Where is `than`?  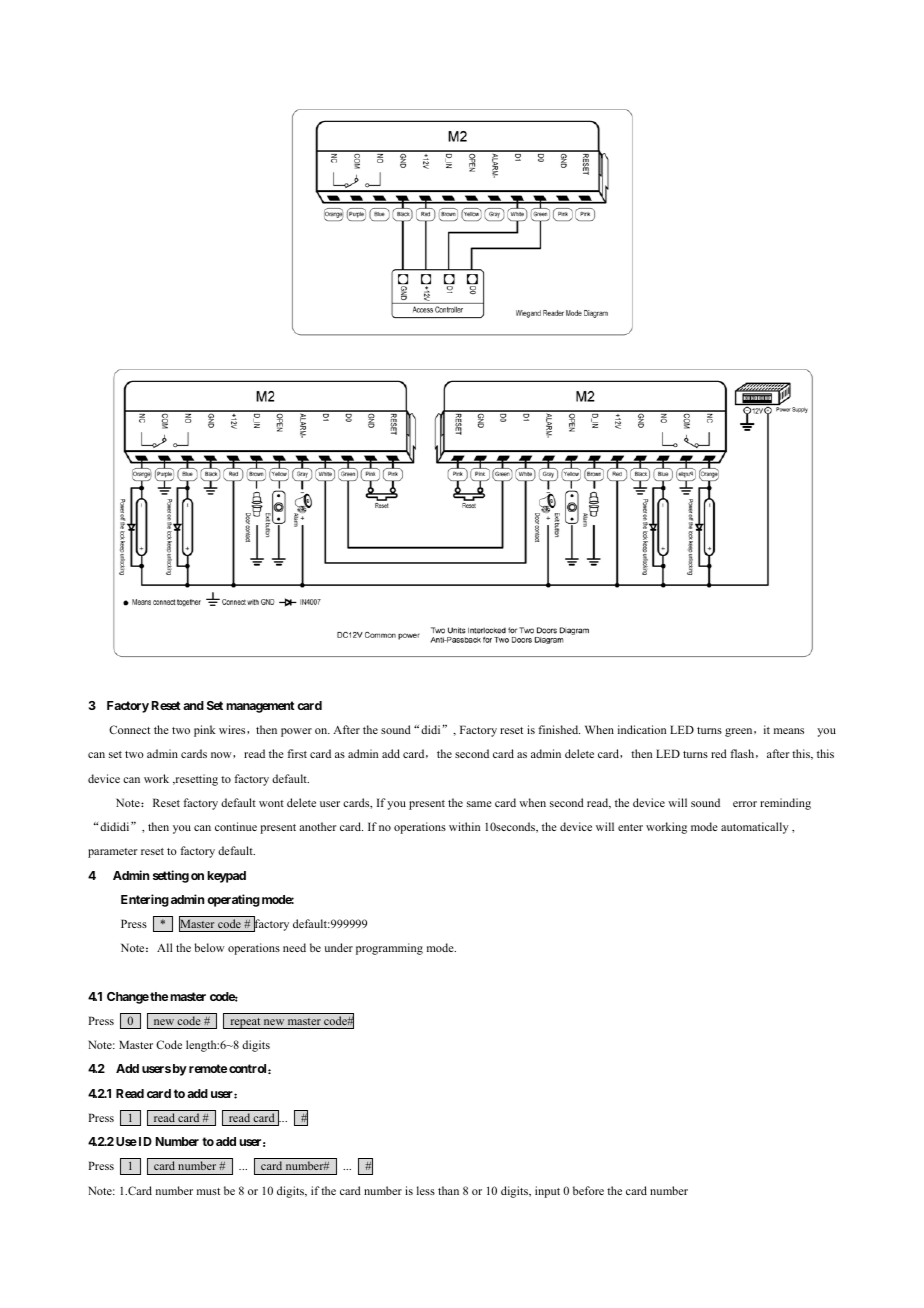
than is located at coordinates (448, 1190).
